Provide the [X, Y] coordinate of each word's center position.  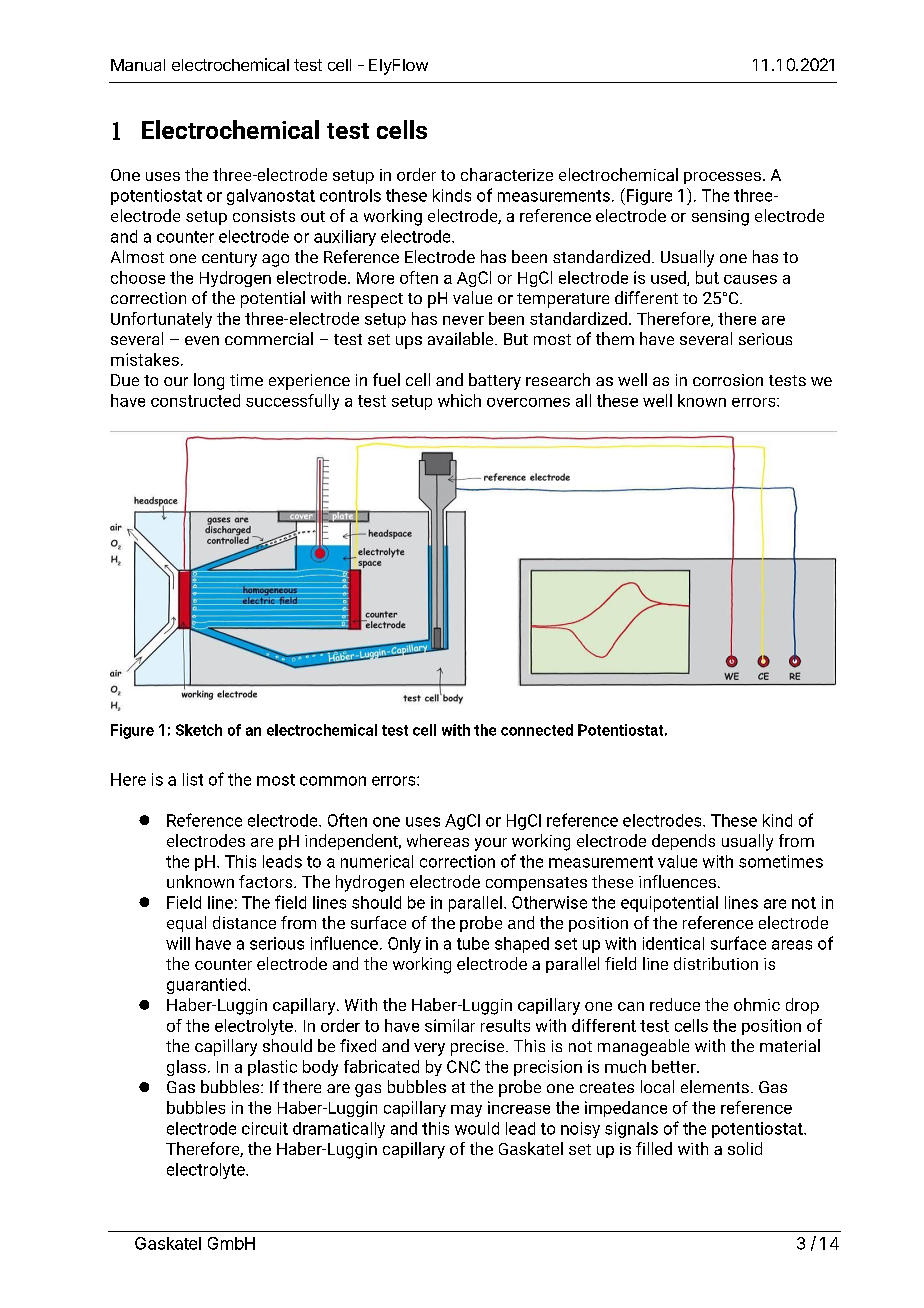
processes [722, 178]
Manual [138, 65]
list [193, 779]
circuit [265, 1128]
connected [537, 730]
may [466, 1111]
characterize [507, 174]
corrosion [728, 380]
